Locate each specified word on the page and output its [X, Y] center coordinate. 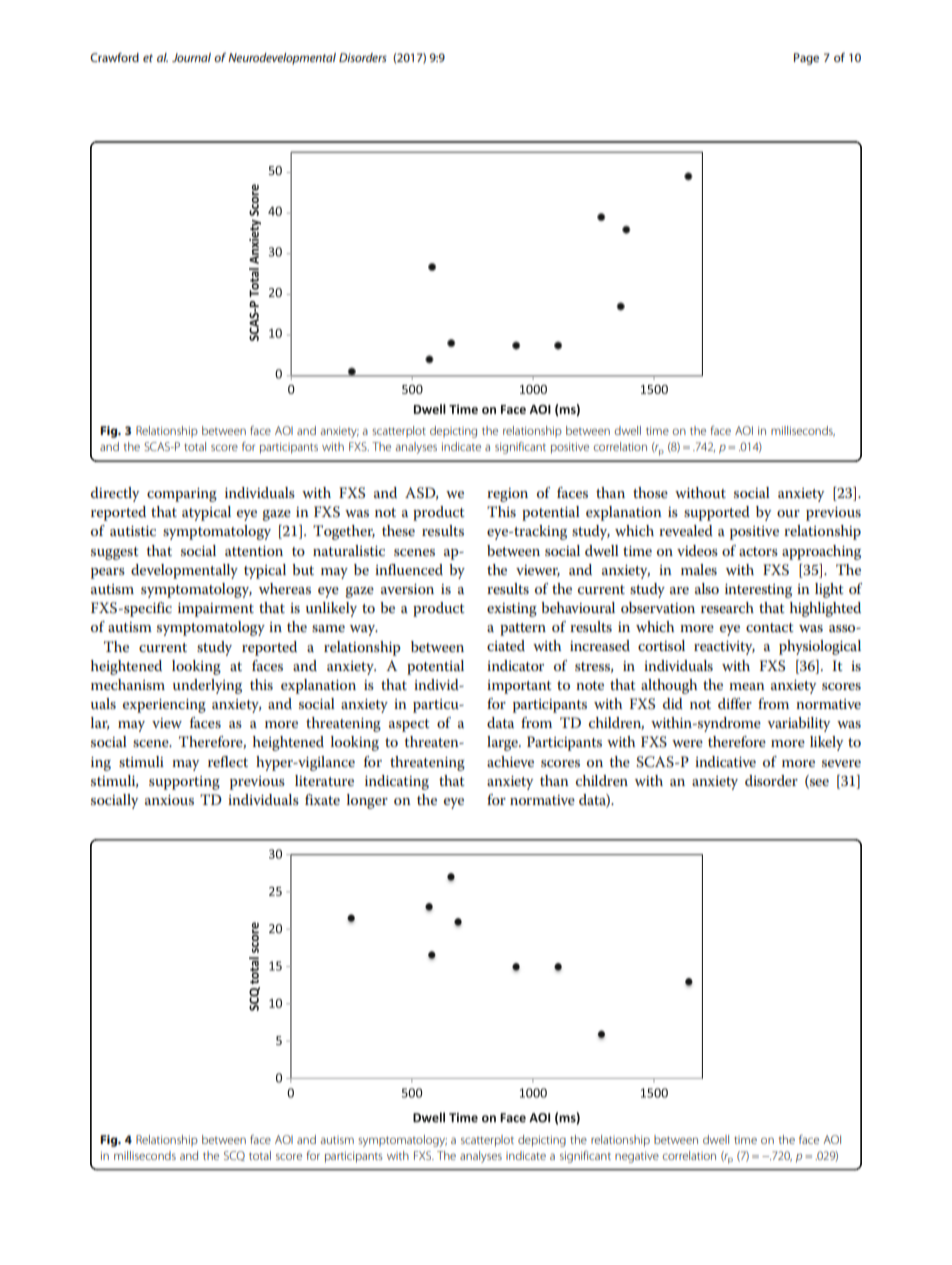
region [507, 495]
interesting [758, 591]
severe [841, 763]
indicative [725, 761]
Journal [191, 57]
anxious [169, 800]
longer [367, 801]
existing [512, 610]
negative [637, 1157]
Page [806, 59]
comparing [182, 495]
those [650, 492]
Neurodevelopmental [282, 59]
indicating [397, 782]
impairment [216, 610]
